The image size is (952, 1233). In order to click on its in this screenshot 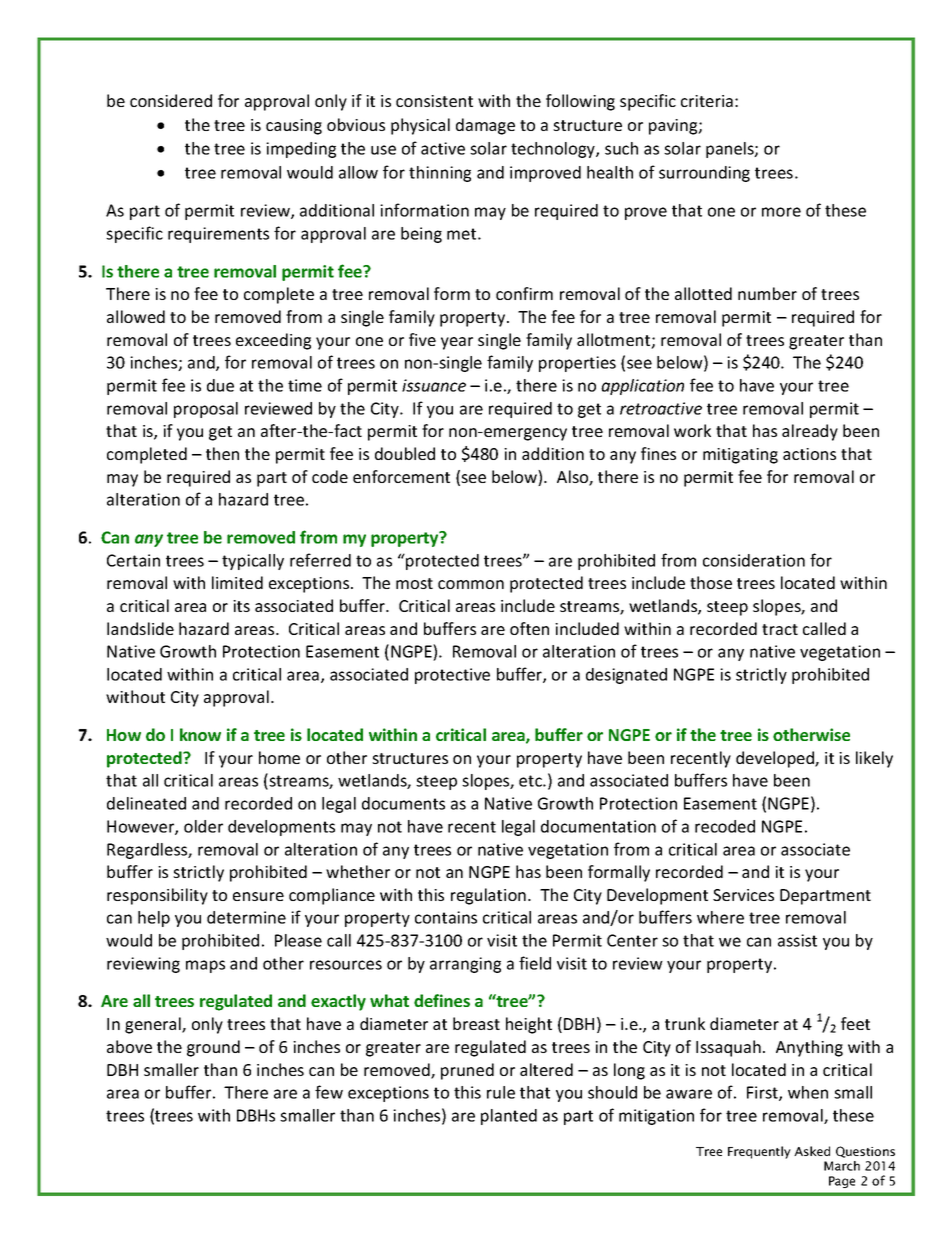, I will do `click(241, 606)`.
